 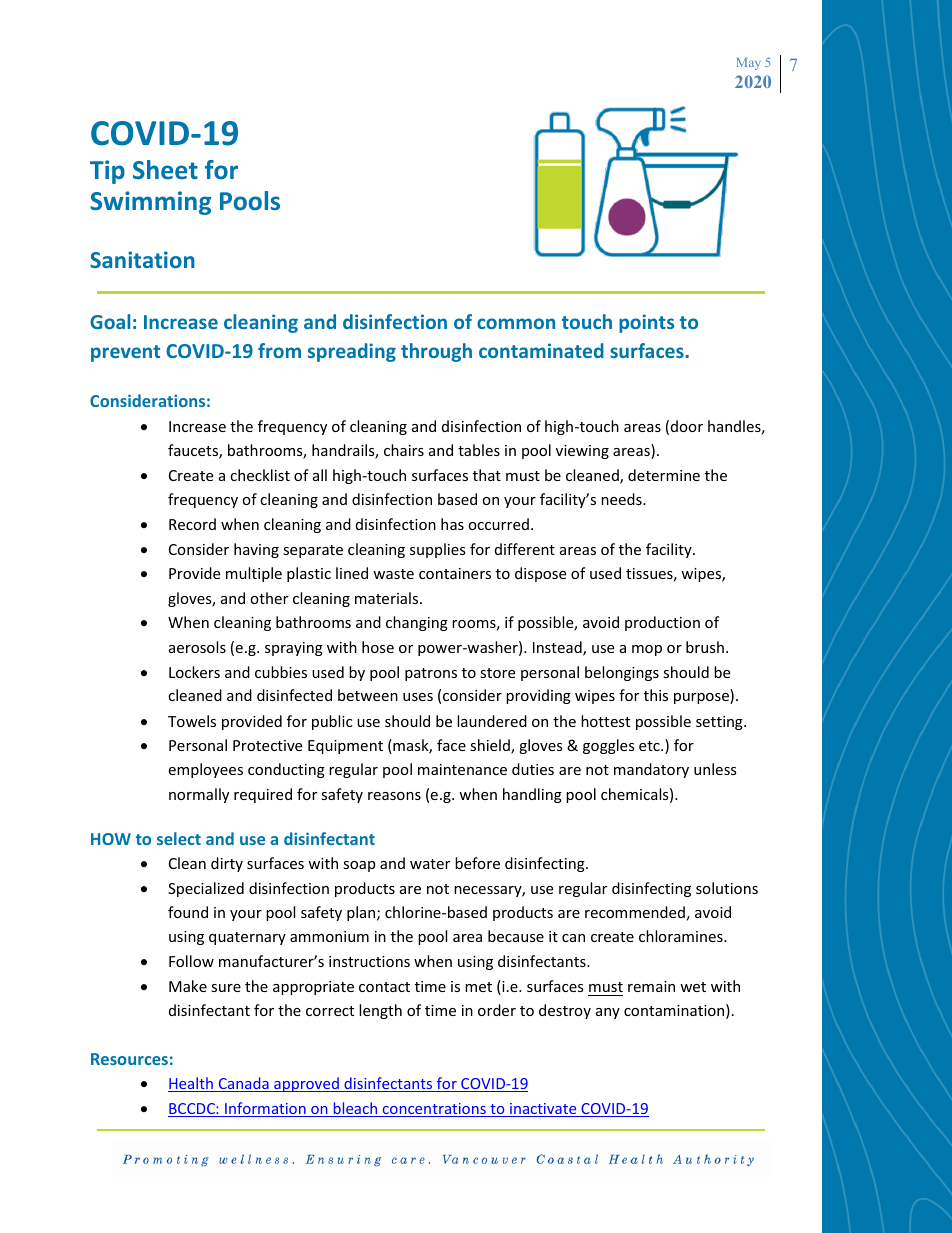 What do you see at coordinates (165, 169) in the screenshot?
I see `Sheet` at bounding box center [165, 169].
